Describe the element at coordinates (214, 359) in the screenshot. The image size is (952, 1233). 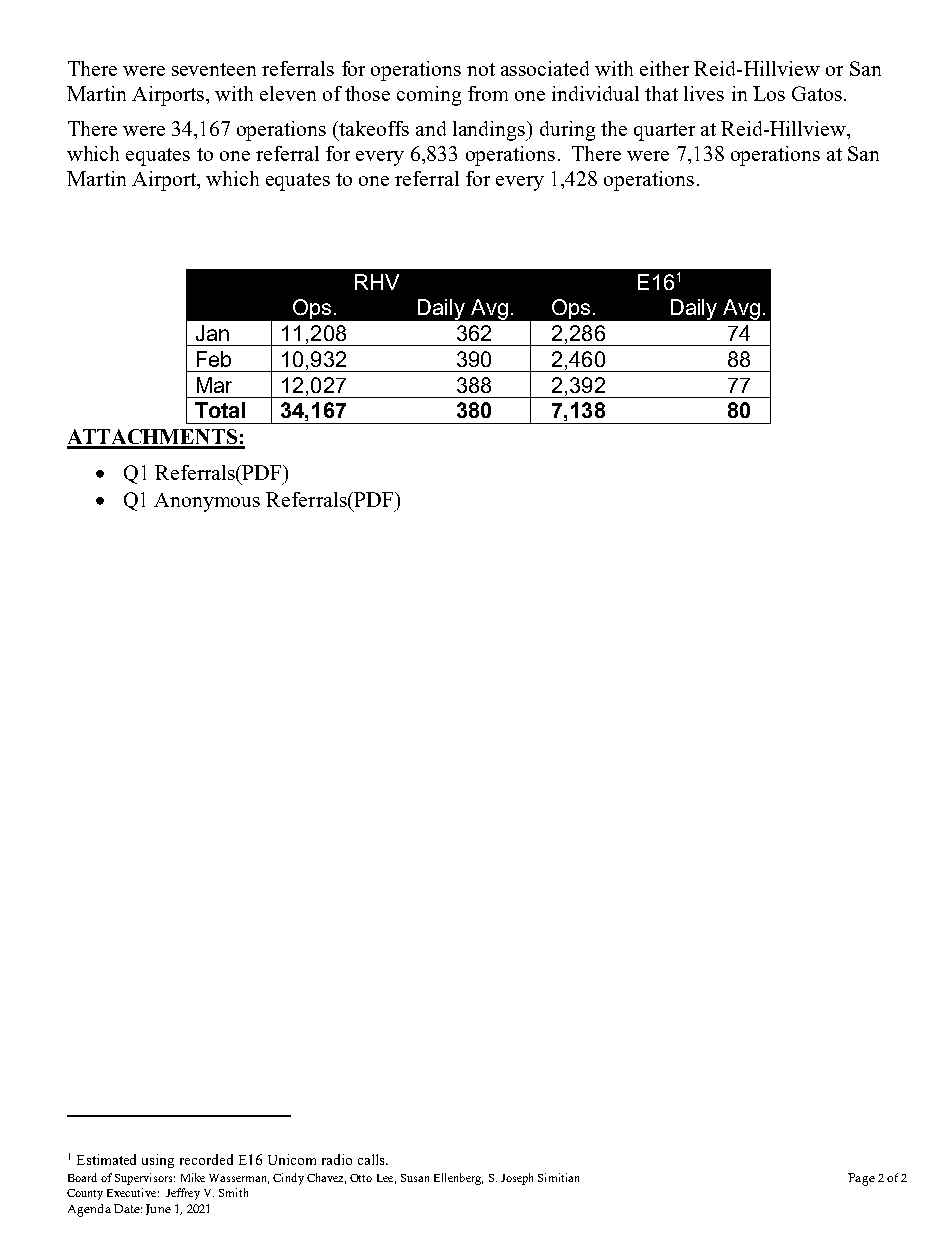
I see `Feb` at that location.
